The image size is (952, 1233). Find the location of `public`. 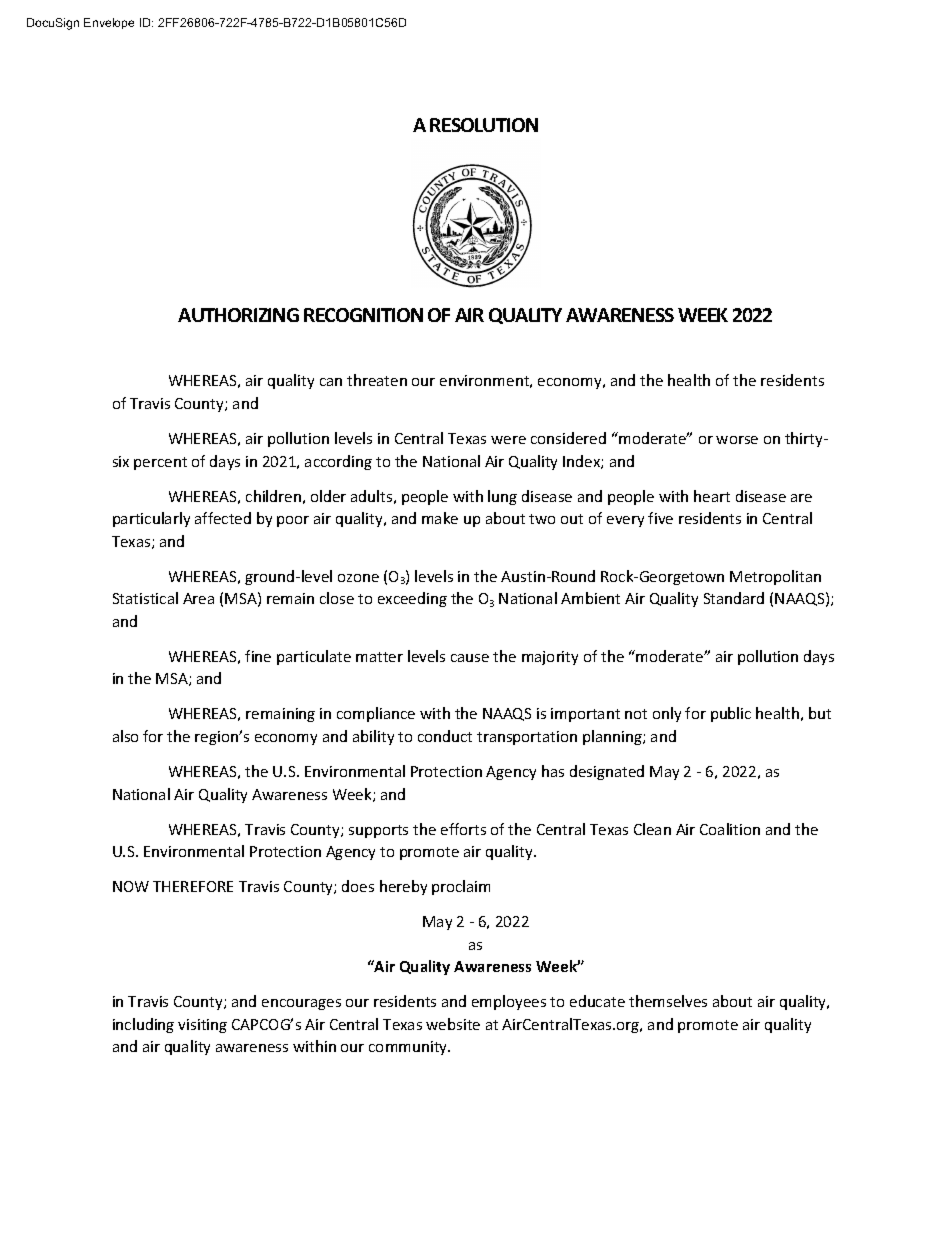

public is located at coordinates (731, 714).
